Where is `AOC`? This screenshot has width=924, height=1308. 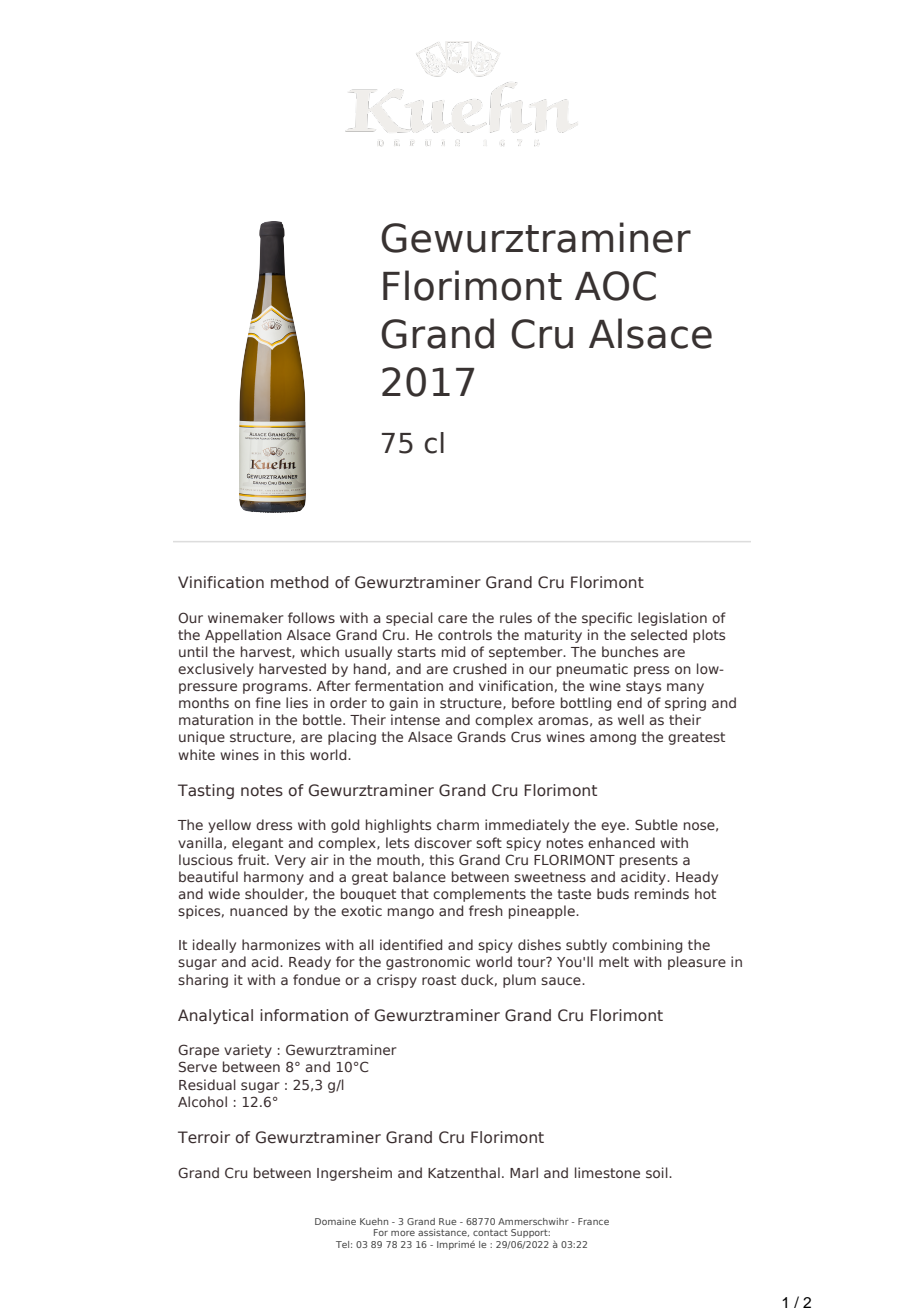 AOC is located at coordinates (615, 286).
